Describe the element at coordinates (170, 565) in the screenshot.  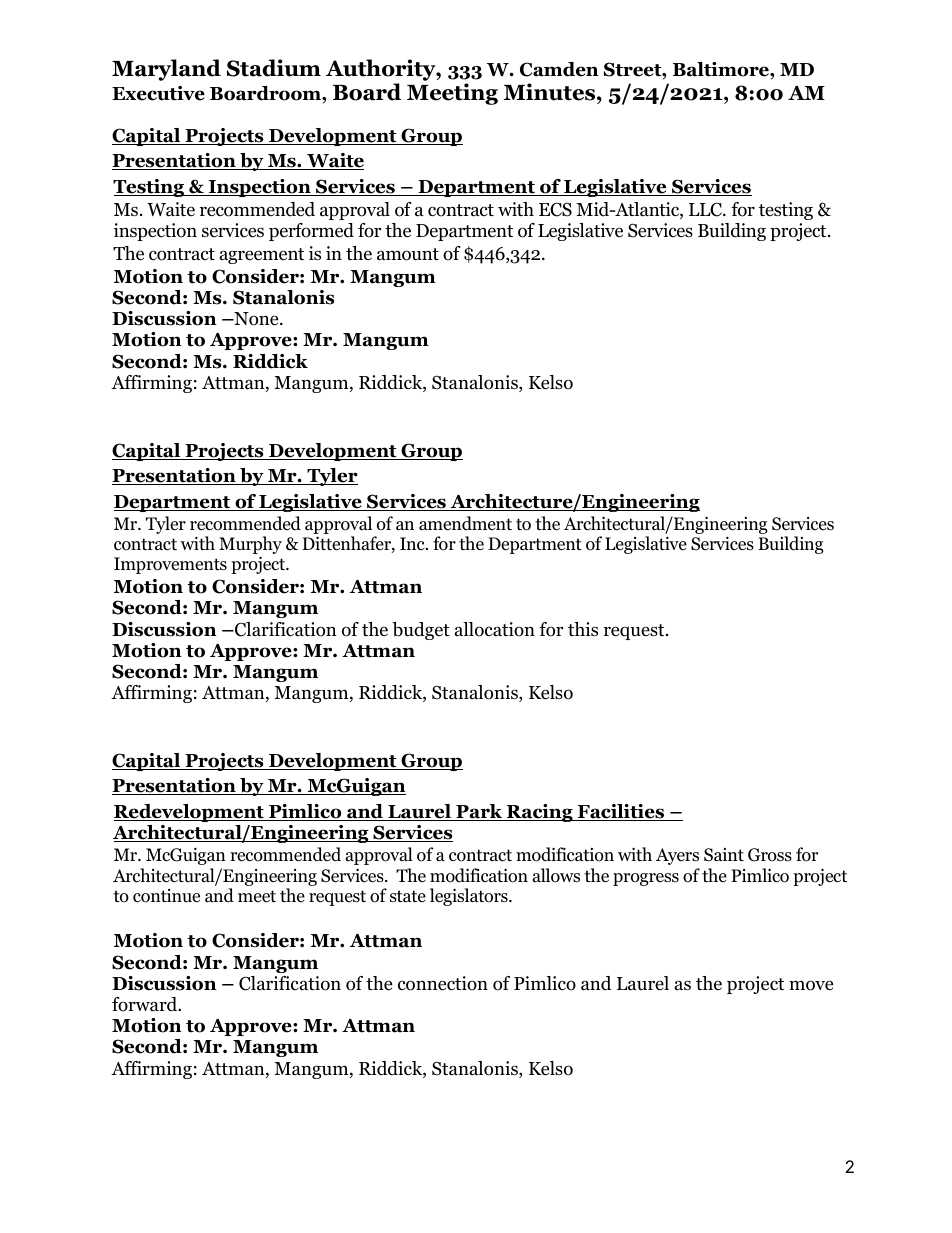
I see `Improvements` at that location.
